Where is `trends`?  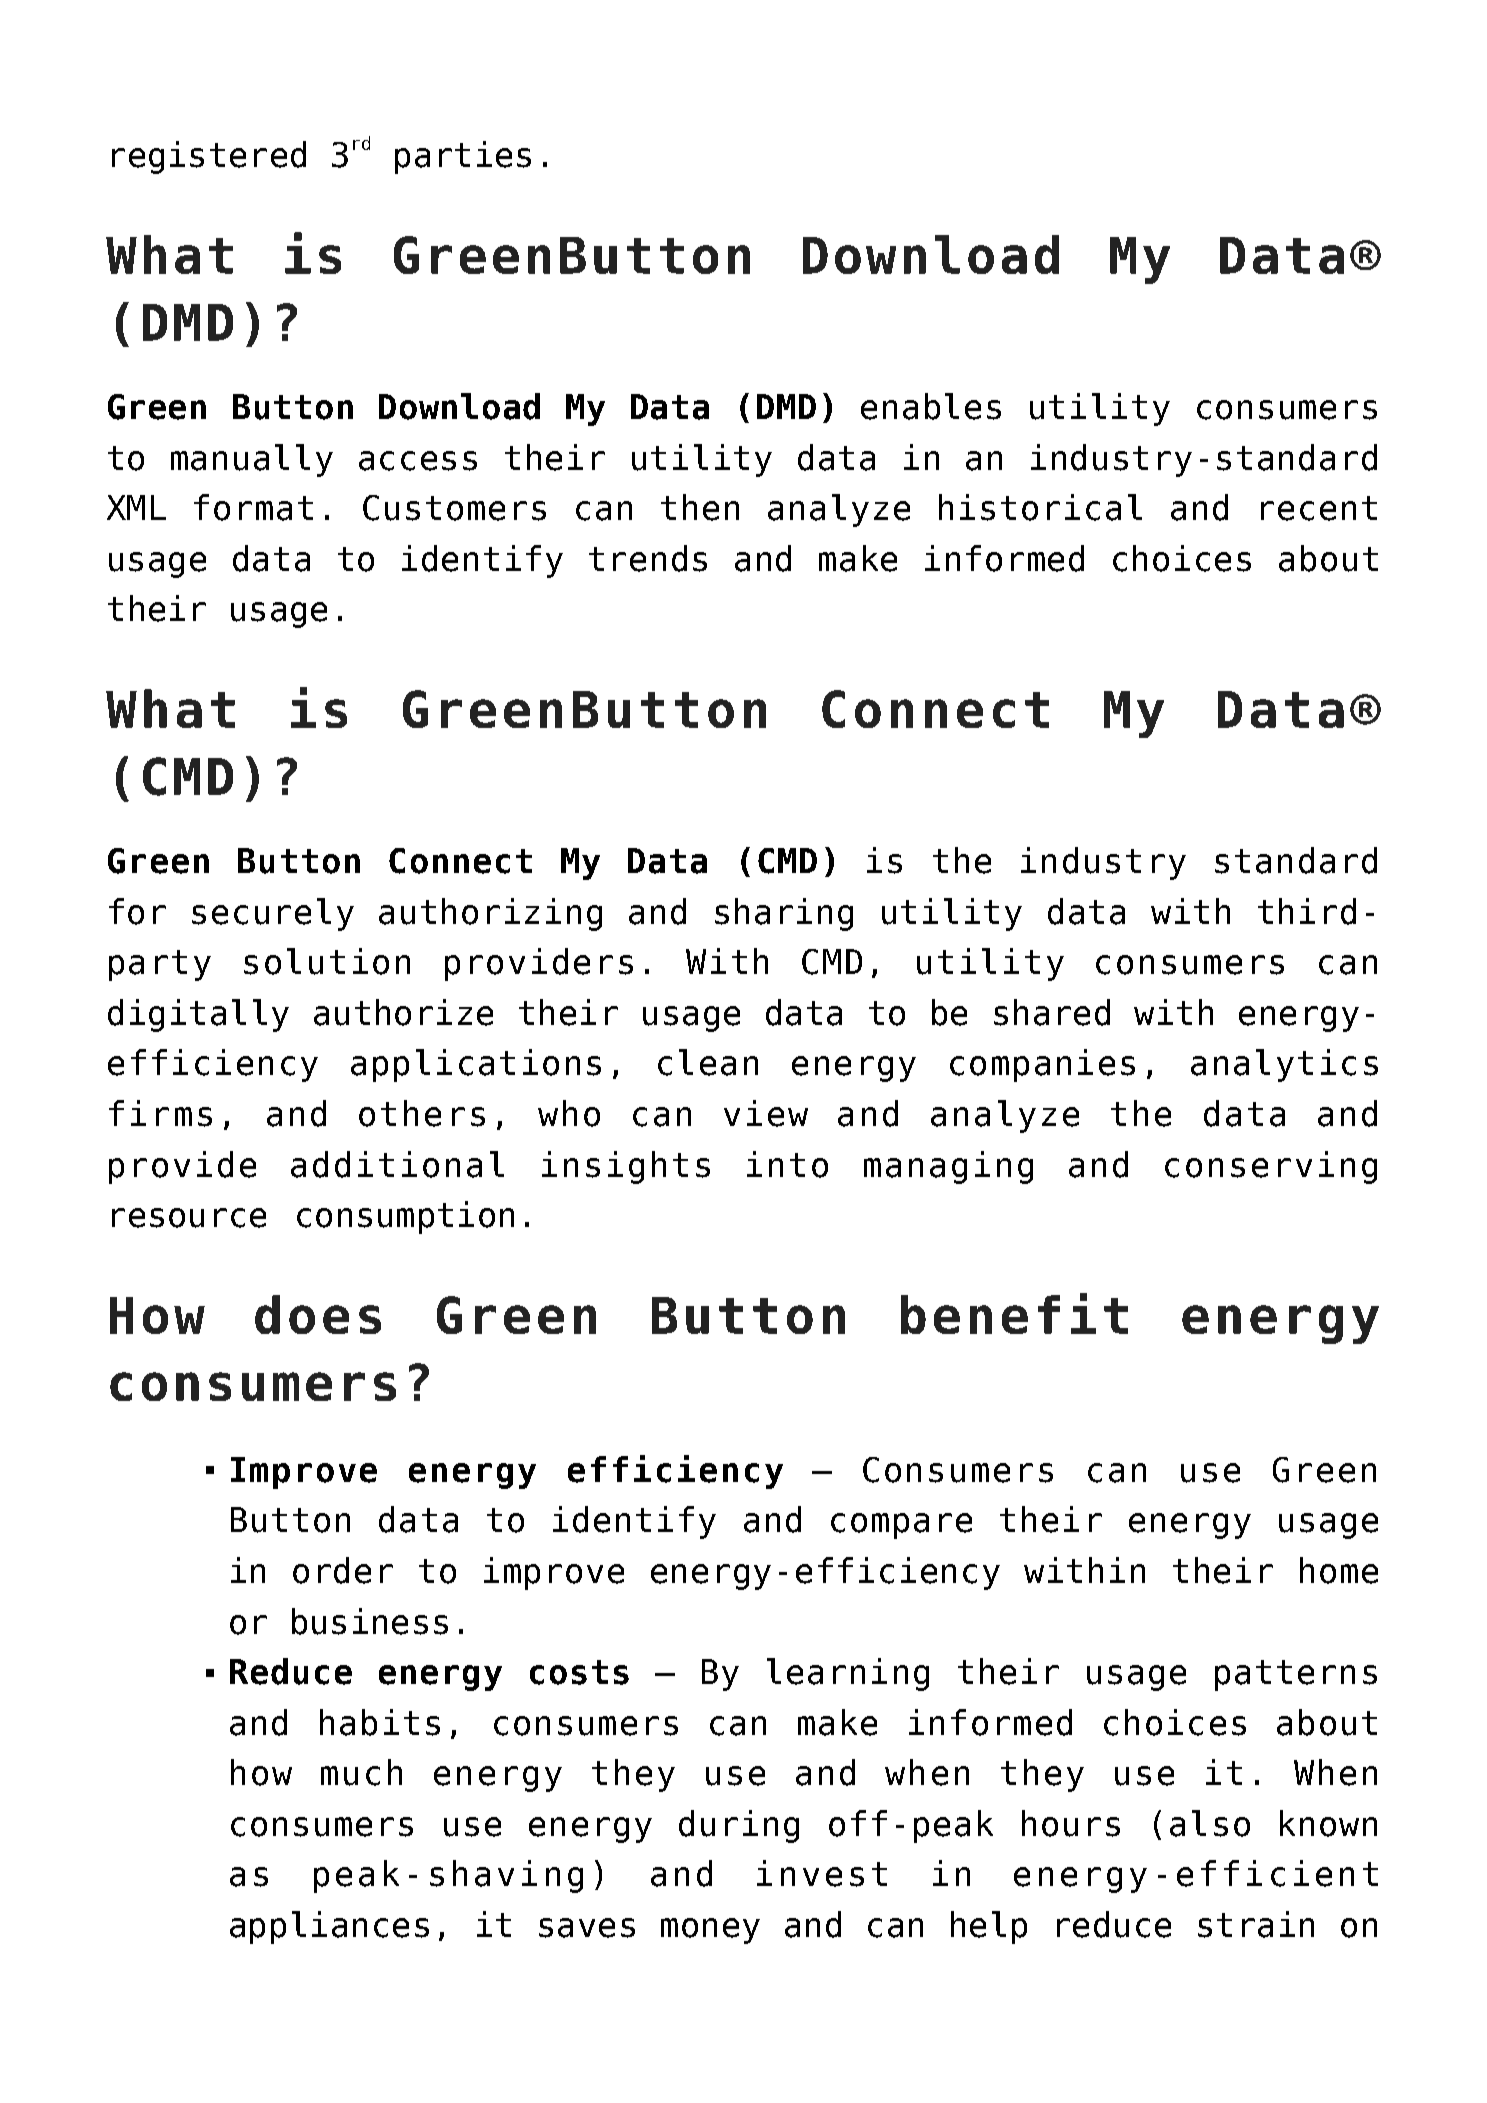
trends is located at coordinates (648, 558).
